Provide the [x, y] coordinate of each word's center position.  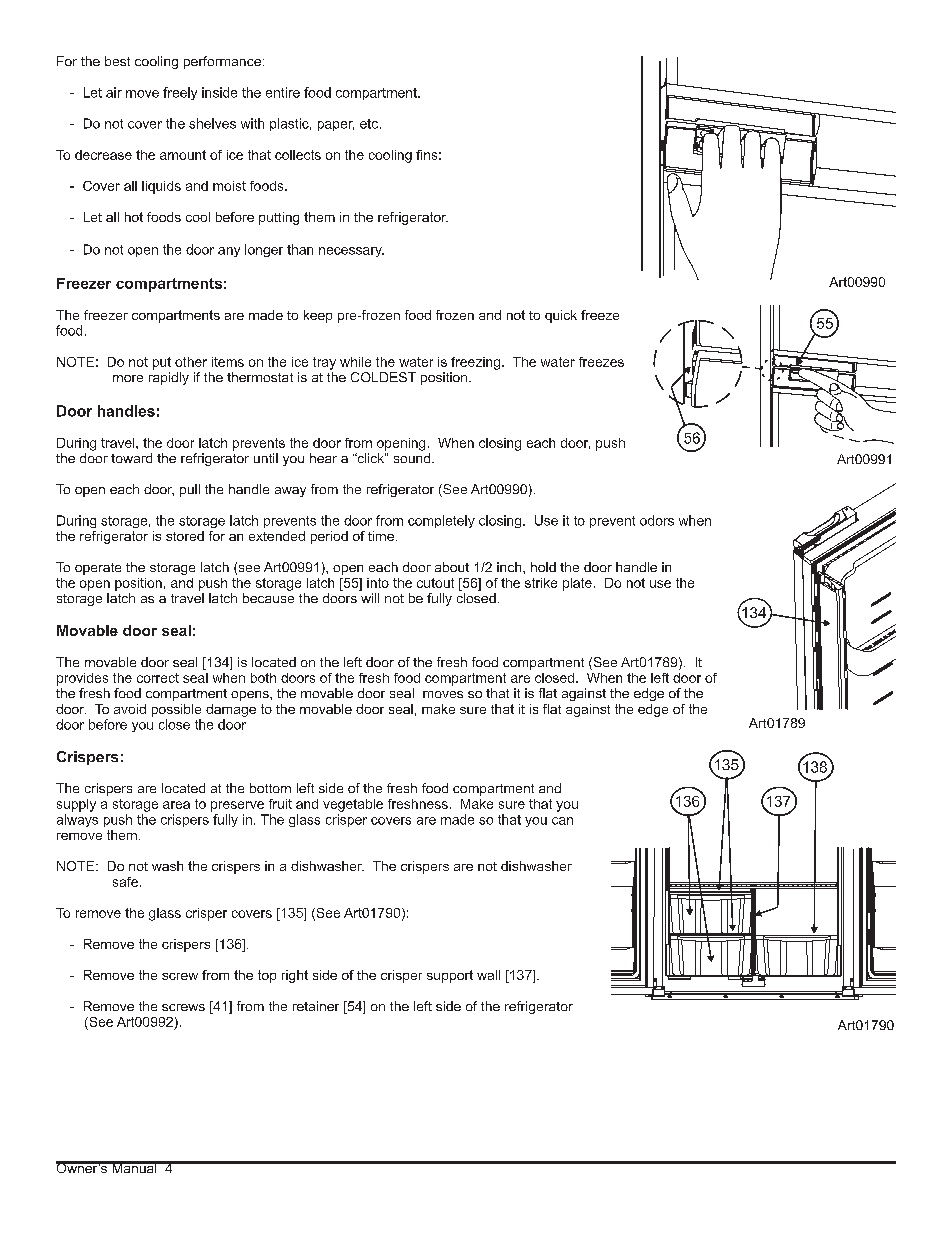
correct [158, 678]
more [128, 378]
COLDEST [383, 377]
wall [488, 975]
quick [561, 316]
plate [577, 584]
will [370, 598]
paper [336, 126]
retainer [316, 1006]
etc [369, 124]
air [114, 92]
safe [125, 882]
